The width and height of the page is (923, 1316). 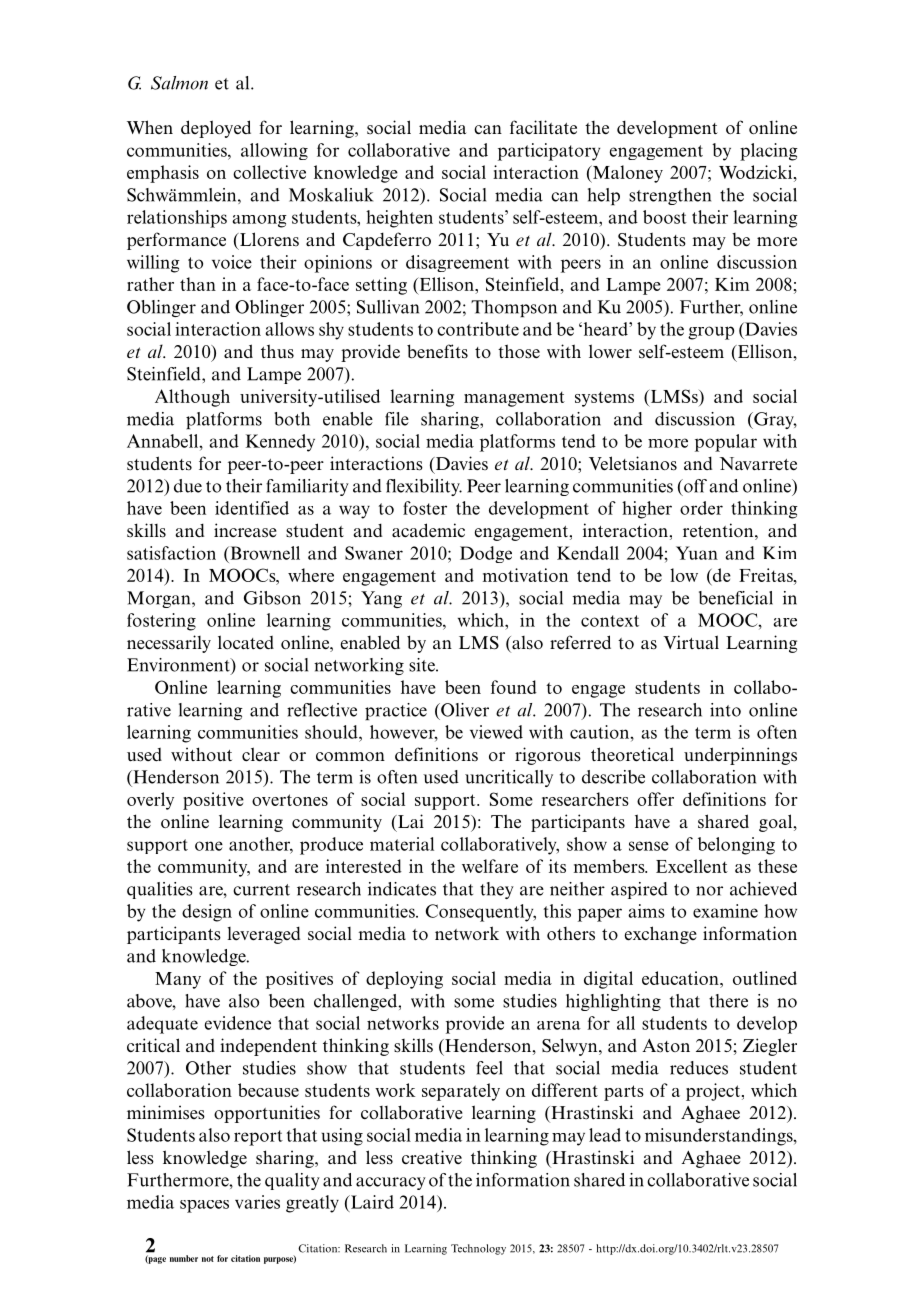 I want to click on located, so click(x=246, y=642).
